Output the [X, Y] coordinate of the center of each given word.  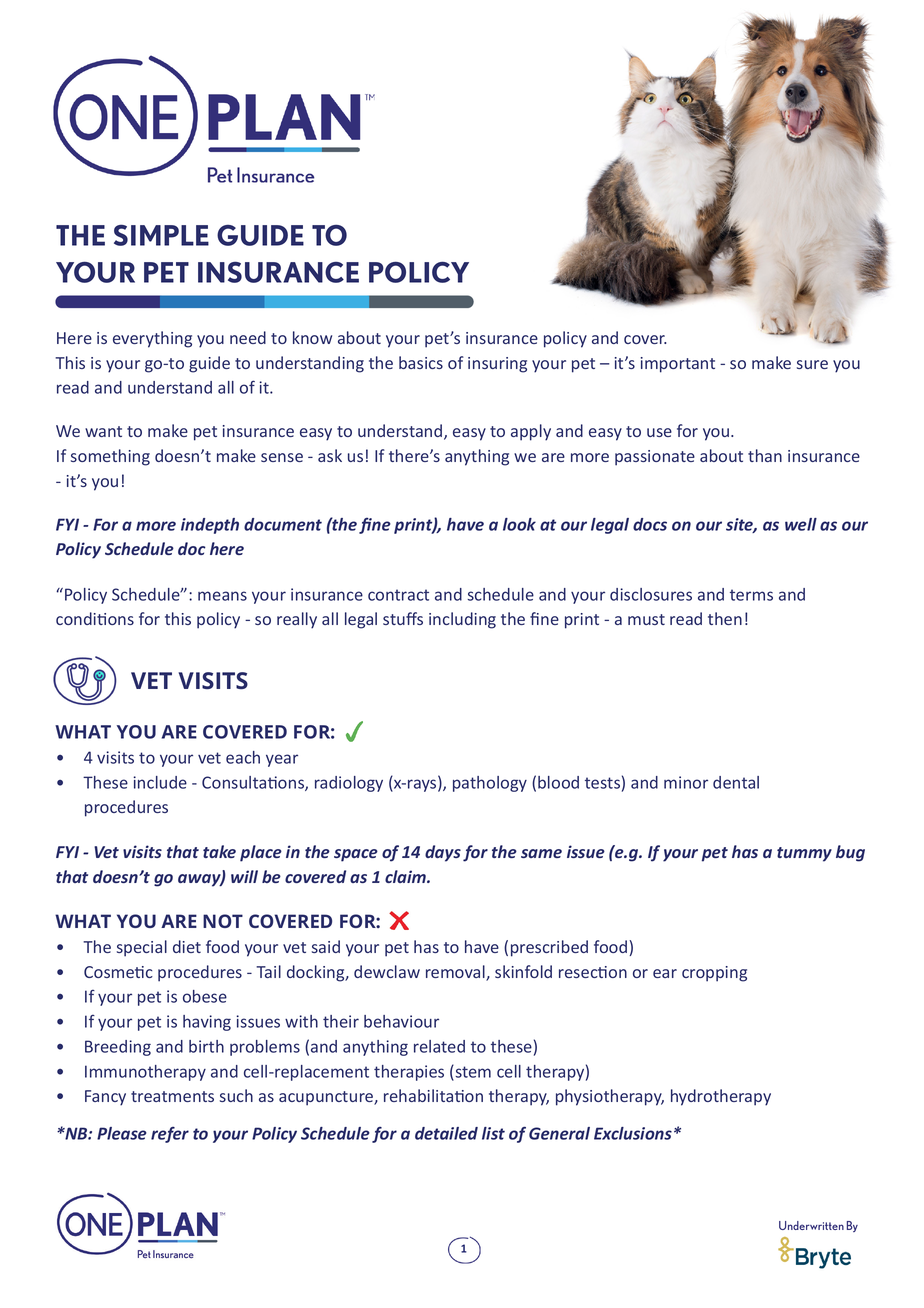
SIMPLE [161, 235]
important [678, 365]
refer [170, 1135]
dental [736, 782]
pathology [490, 784]
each [243, 757]
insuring [497, 365]
